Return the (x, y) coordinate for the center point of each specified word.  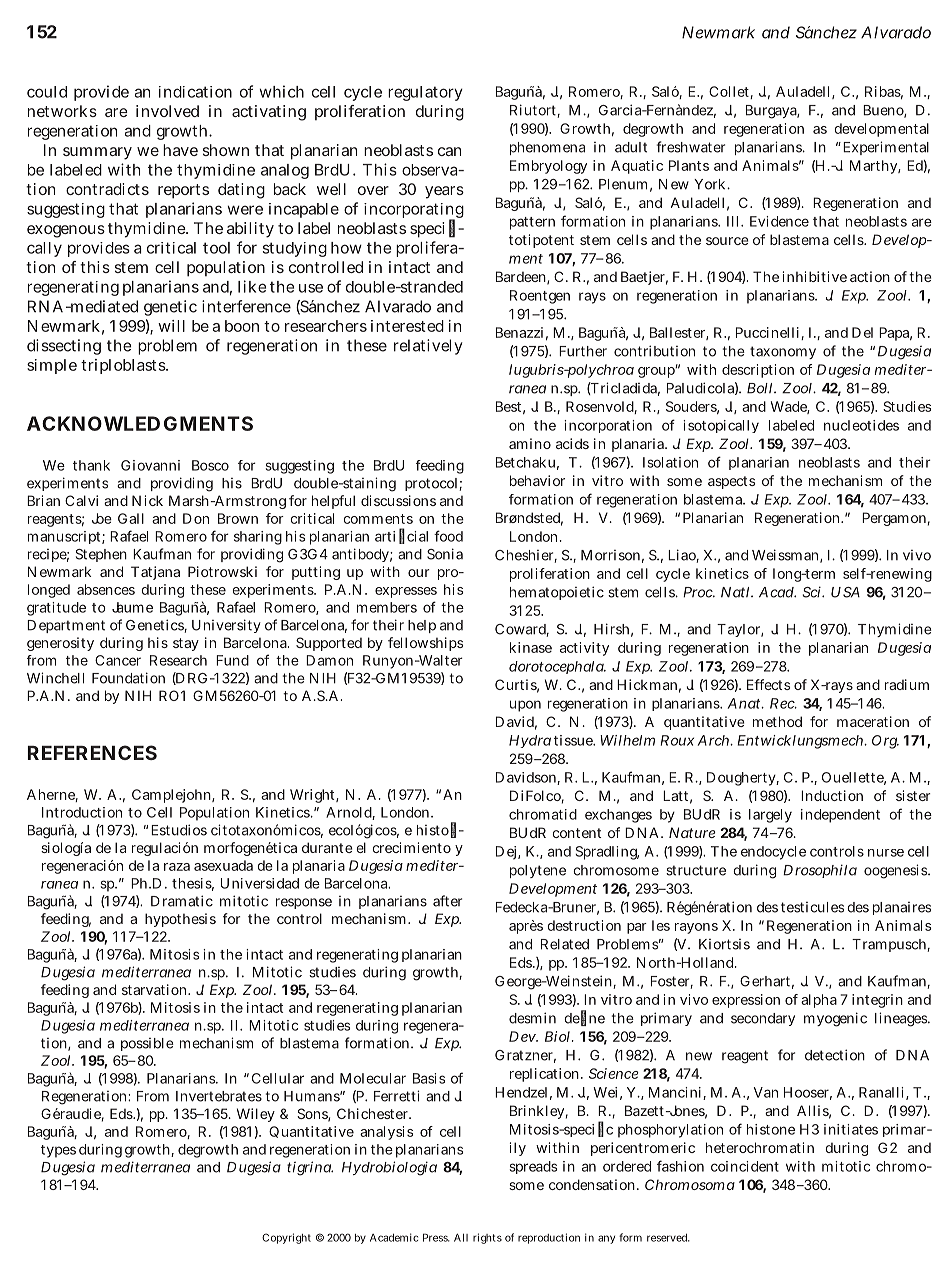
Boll (761, 388)
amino (530, 443)
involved (167, 111)
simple (52, 366)
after (447, 901)
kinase (531, 647)
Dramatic (182, 901)
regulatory (425, 93)
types (58, 1151)
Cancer (118, 660)
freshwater (691, 147)
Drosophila (820, 871)
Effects (768, 684)
